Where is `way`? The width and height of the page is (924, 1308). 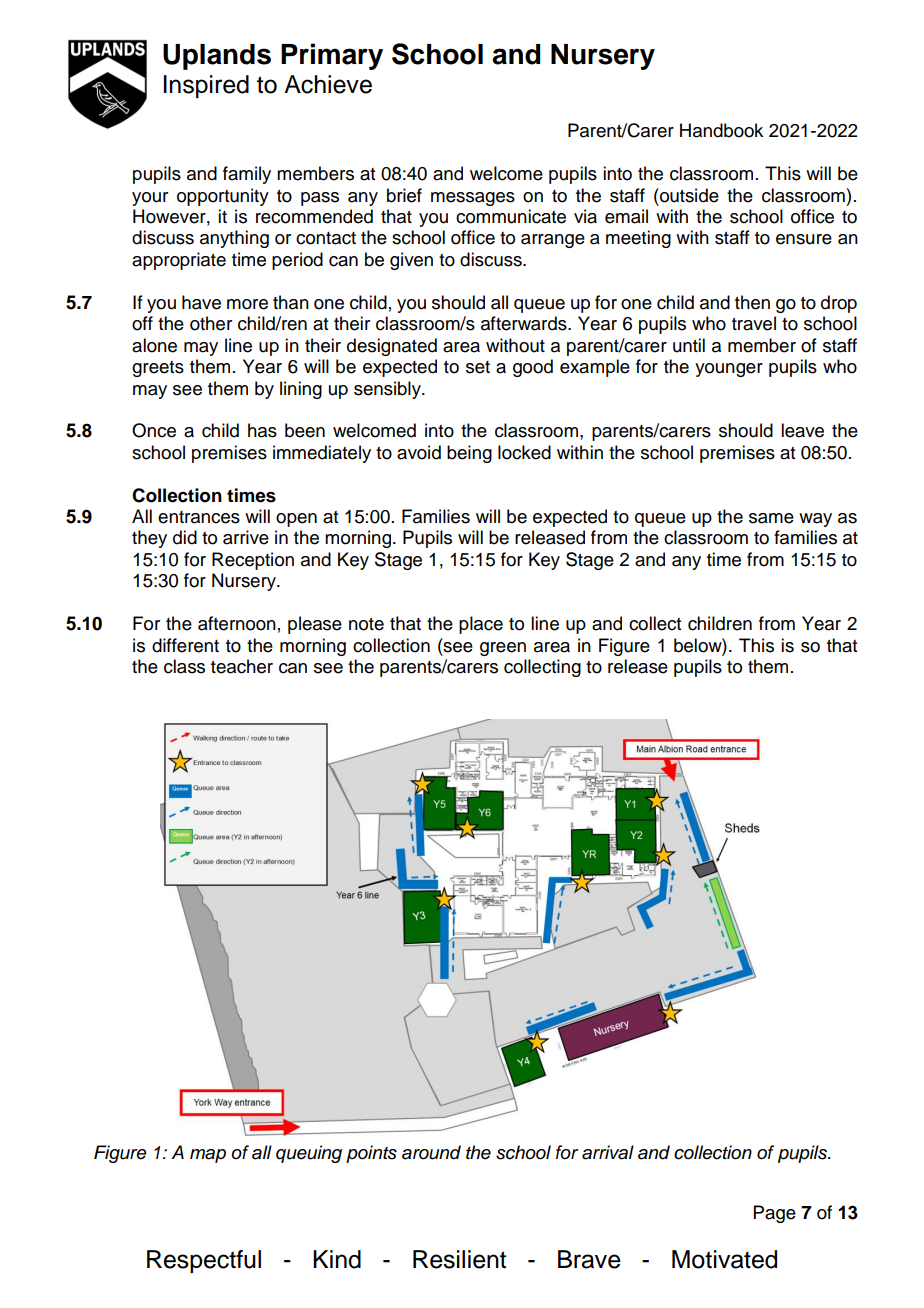
way is located at coordinates (815, 520).
